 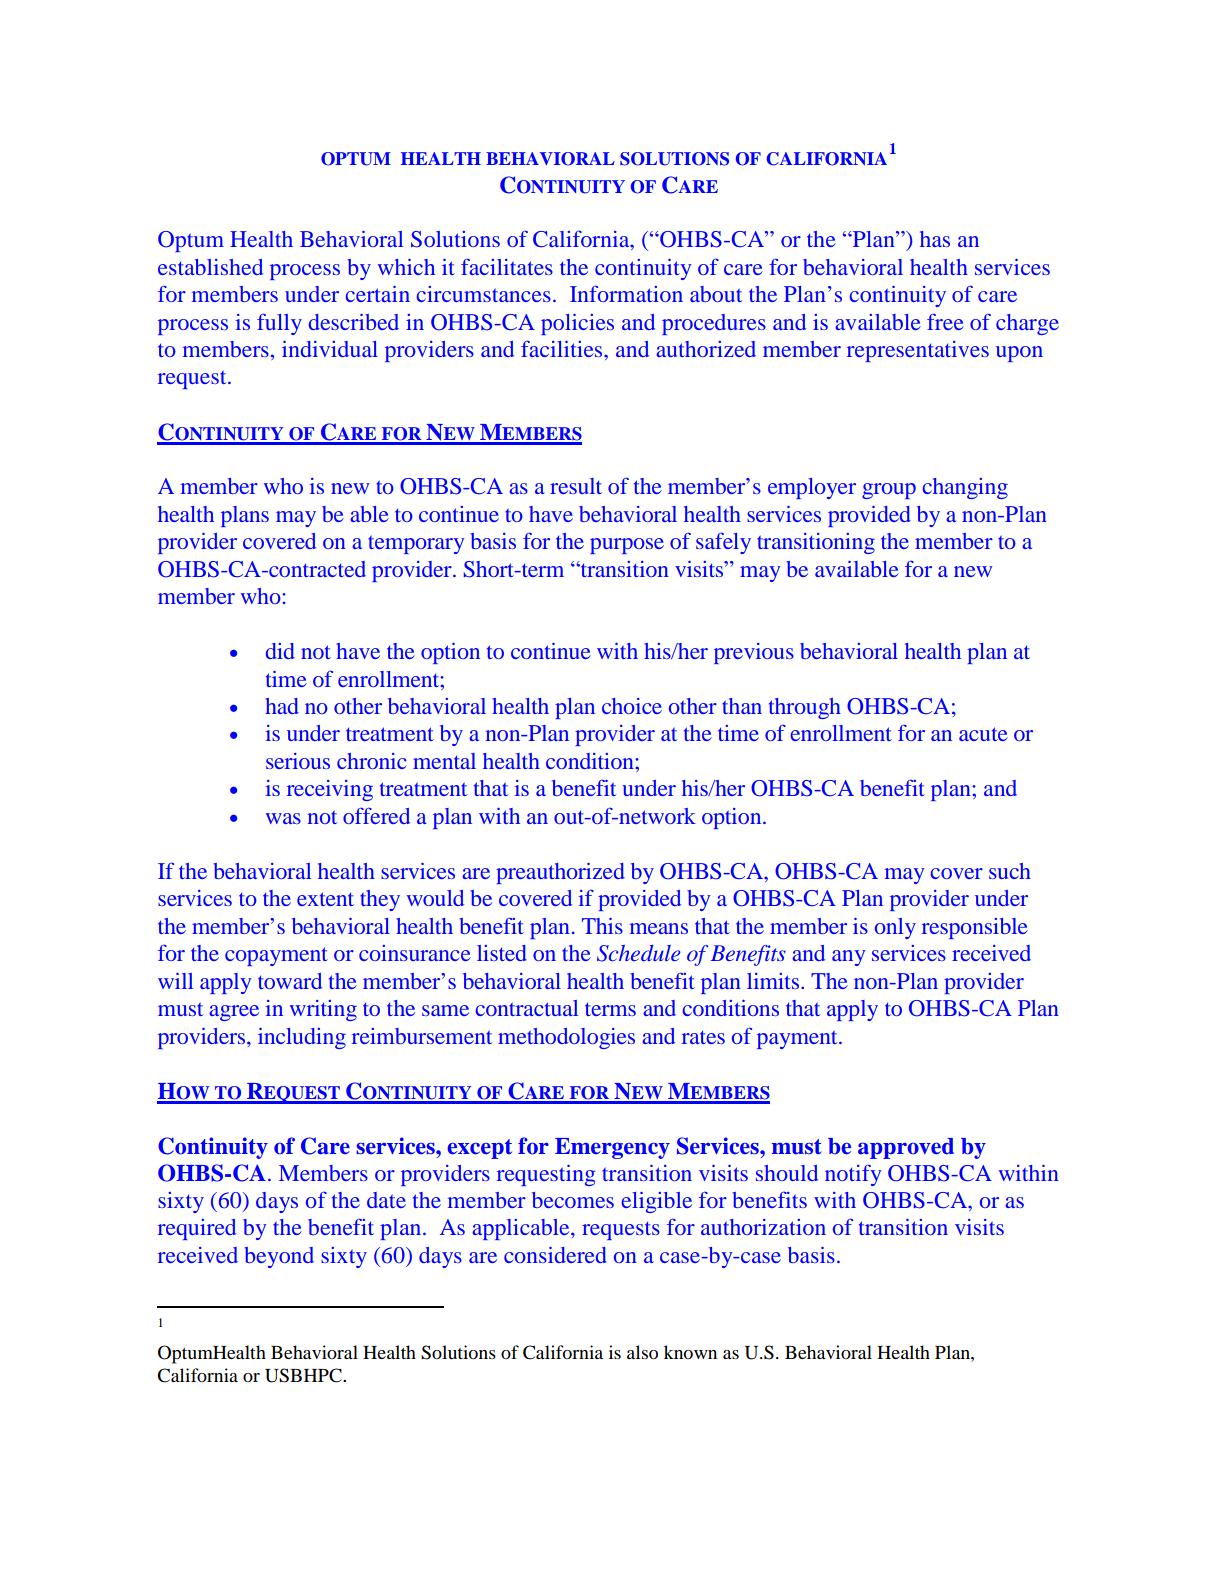 I want to click on authorization, so click(x=763, y=1227).
